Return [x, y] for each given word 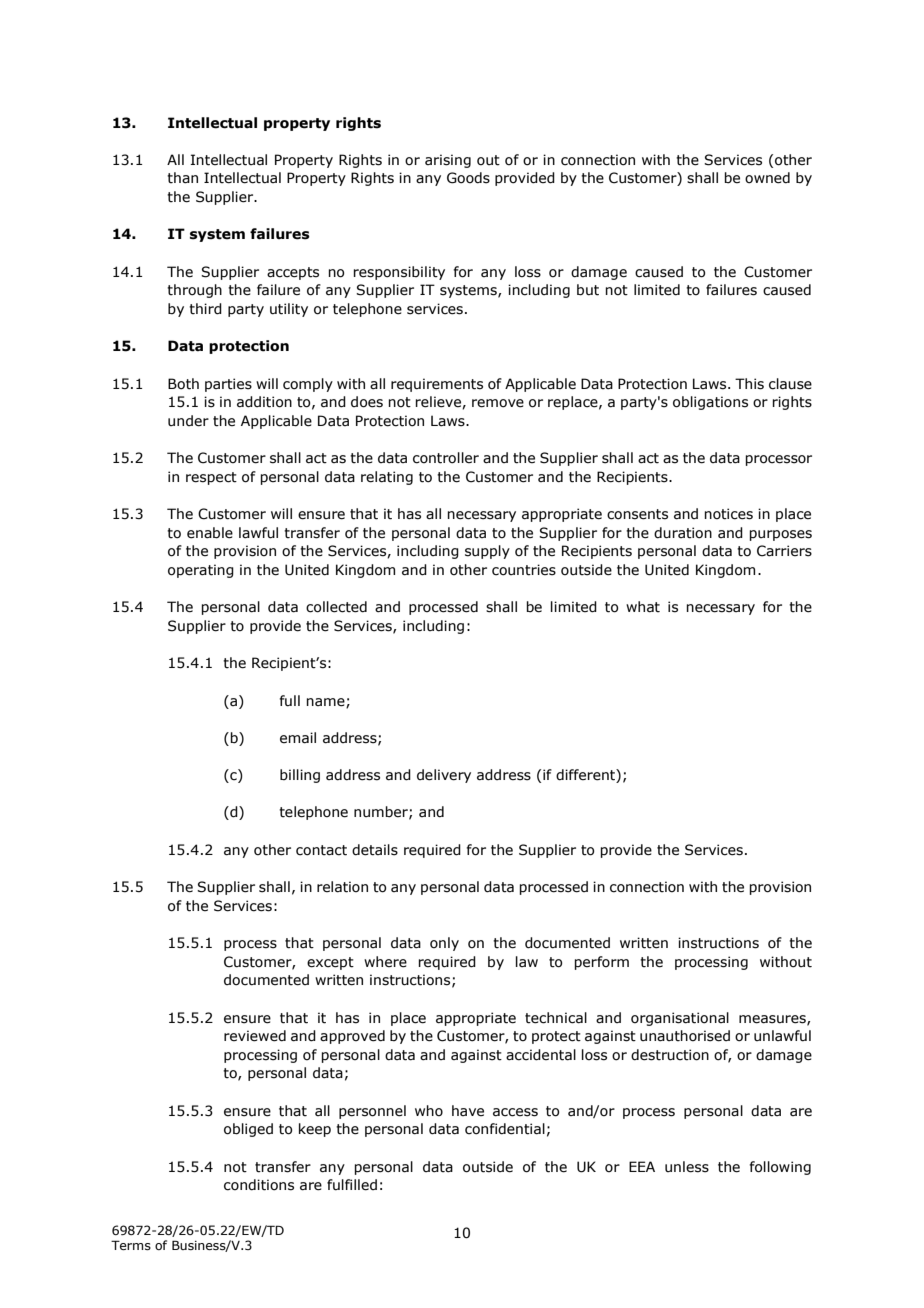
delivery [444, 776]
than [182, 178]
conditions [259, 1185]
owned [767, 178]
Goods [468, 178]
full [290, 701]
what [643, 607]
